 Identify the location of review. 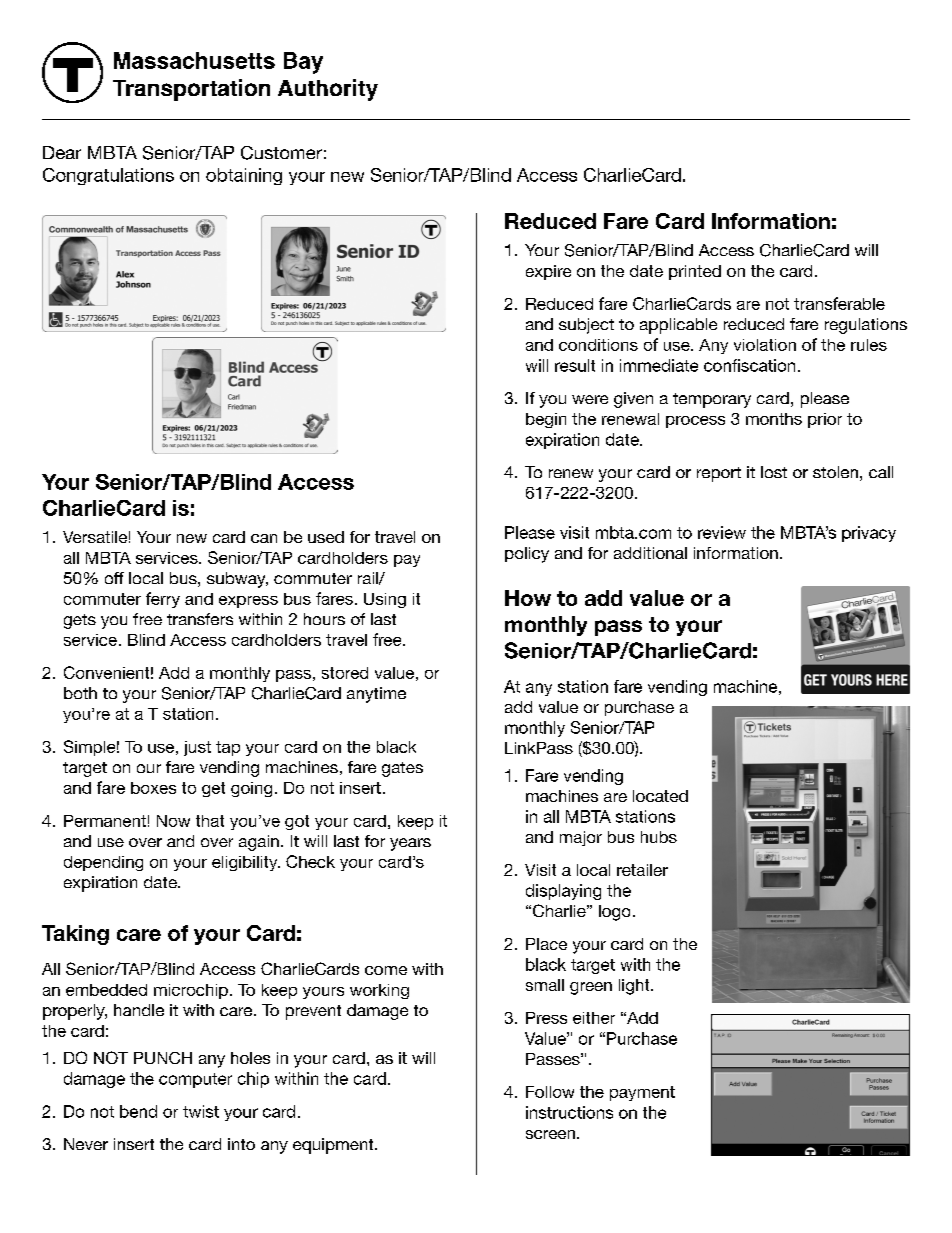
(722, 532).
